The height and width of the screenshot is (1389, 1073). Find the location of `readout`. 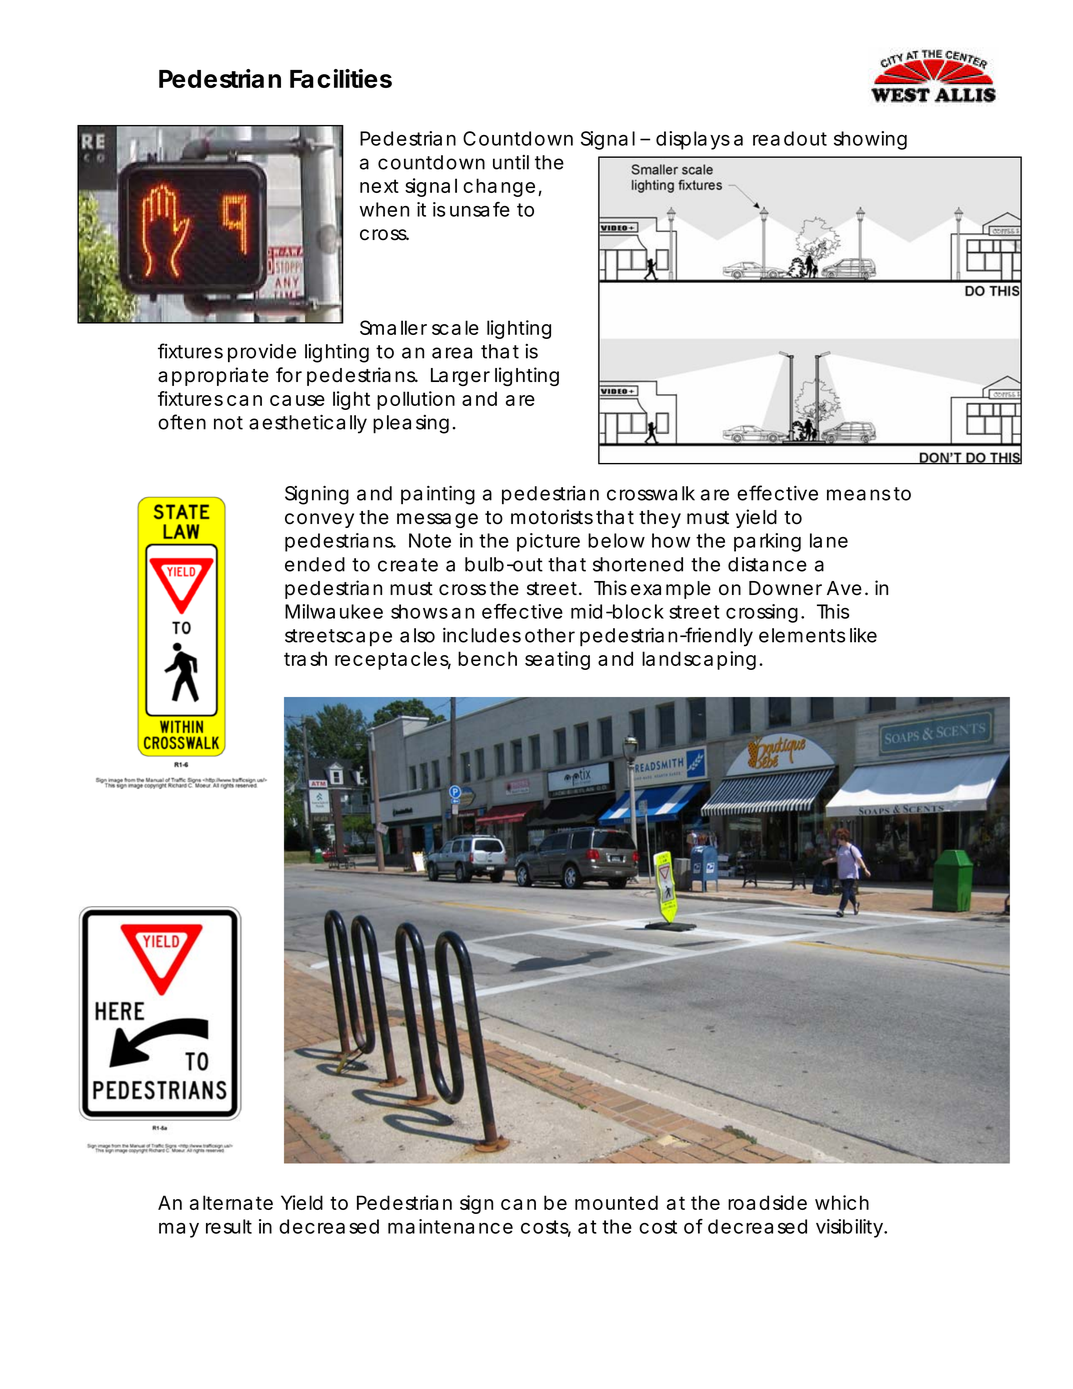

readout is located at coordinates (790, 138).
